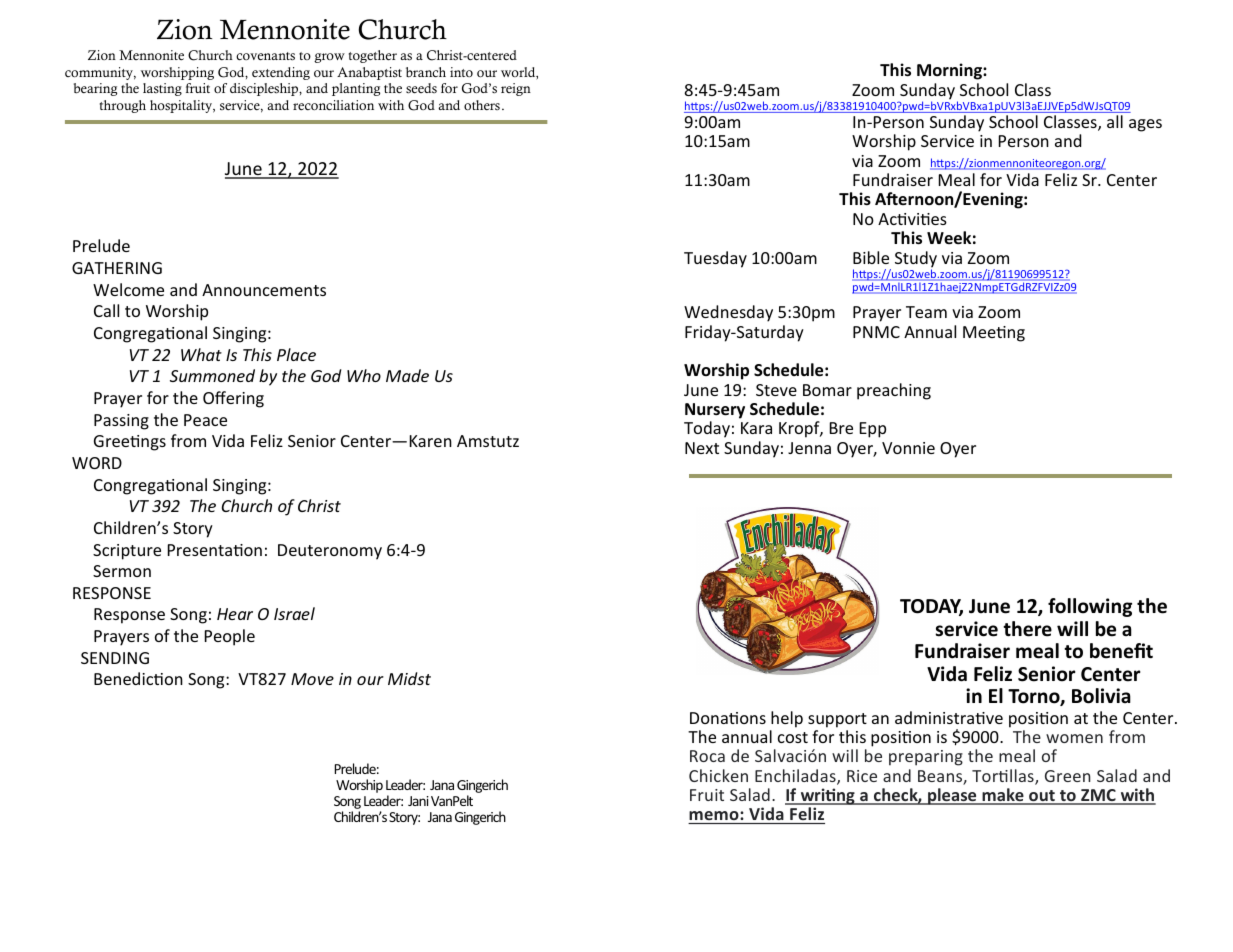 This document has height=952, width=1233. I want to click on Peace, so click(205, 420).
